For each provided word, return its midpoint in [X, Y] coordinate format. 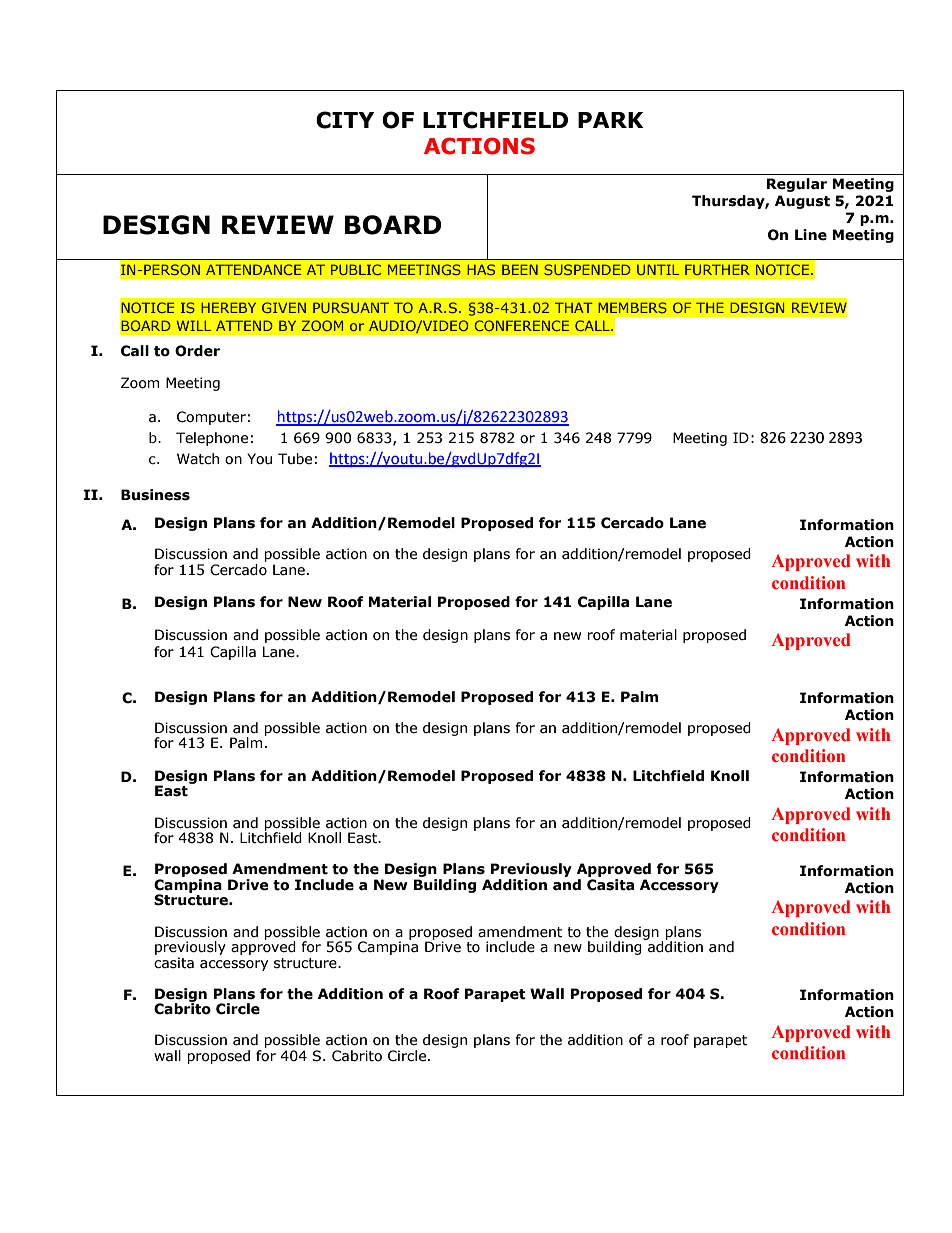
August [802, 202]
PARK [611, 120]
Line [811, 235]
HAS [481, 269]
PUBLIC [356, 269]
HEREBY [228, 307]
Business [155, 495]
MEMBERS [632, 307]
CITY [345, 120]
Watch [198, 459]
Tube [295, 459]
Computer [211, 418]
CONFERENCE [521, 325]
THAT [574, 307]
